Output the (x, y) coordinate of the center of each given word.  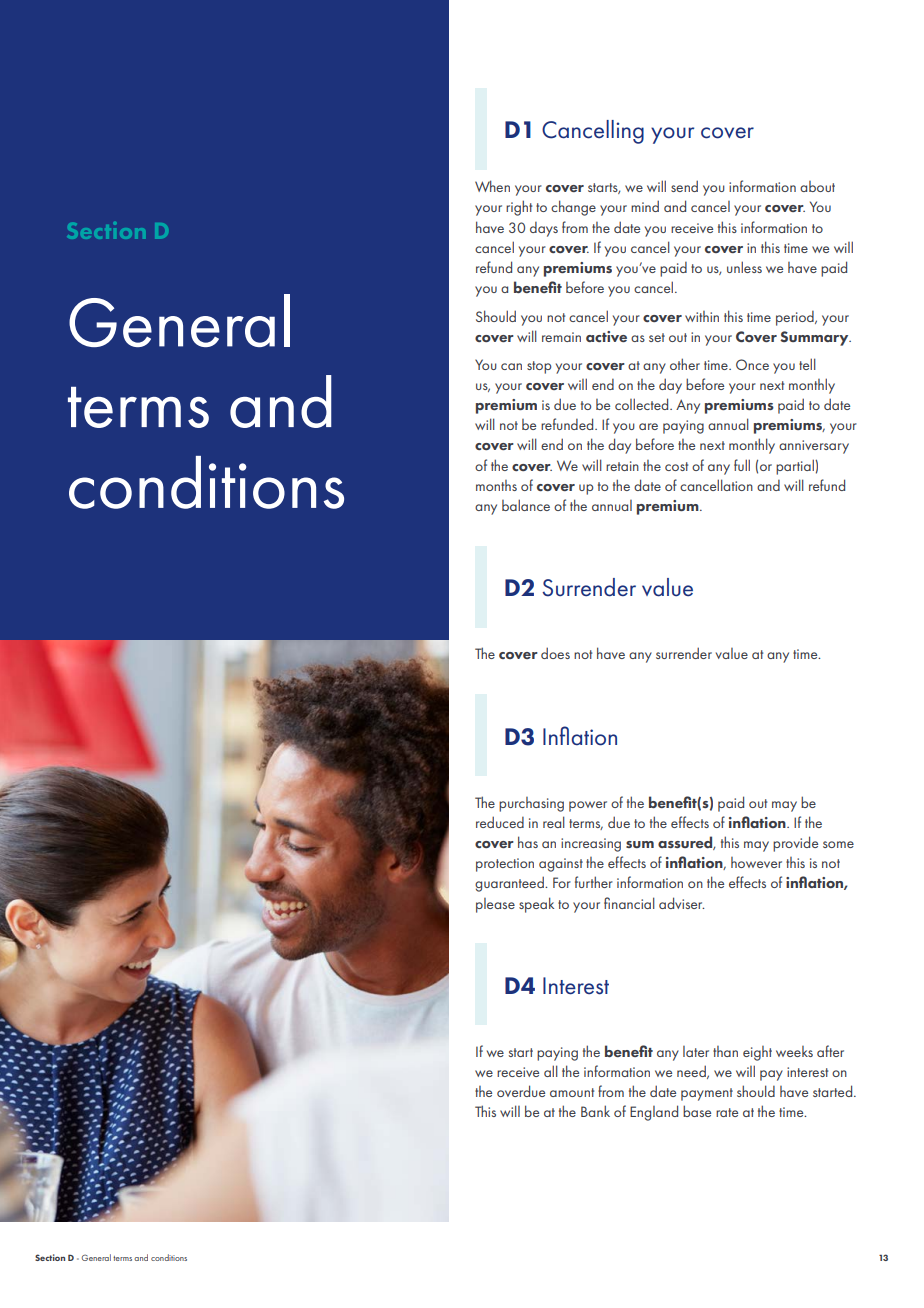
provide (795, 844)
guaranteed (510, 884)
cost (676, 466)
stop (539, 367)
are (648, 426)
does (555, 653)
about (817, 186)
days (544, 229)
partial (796, 467)
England (654, 1113)
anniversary (814, 447)
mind (645, 206)
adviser (681, 903)
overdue (521, 1091)
